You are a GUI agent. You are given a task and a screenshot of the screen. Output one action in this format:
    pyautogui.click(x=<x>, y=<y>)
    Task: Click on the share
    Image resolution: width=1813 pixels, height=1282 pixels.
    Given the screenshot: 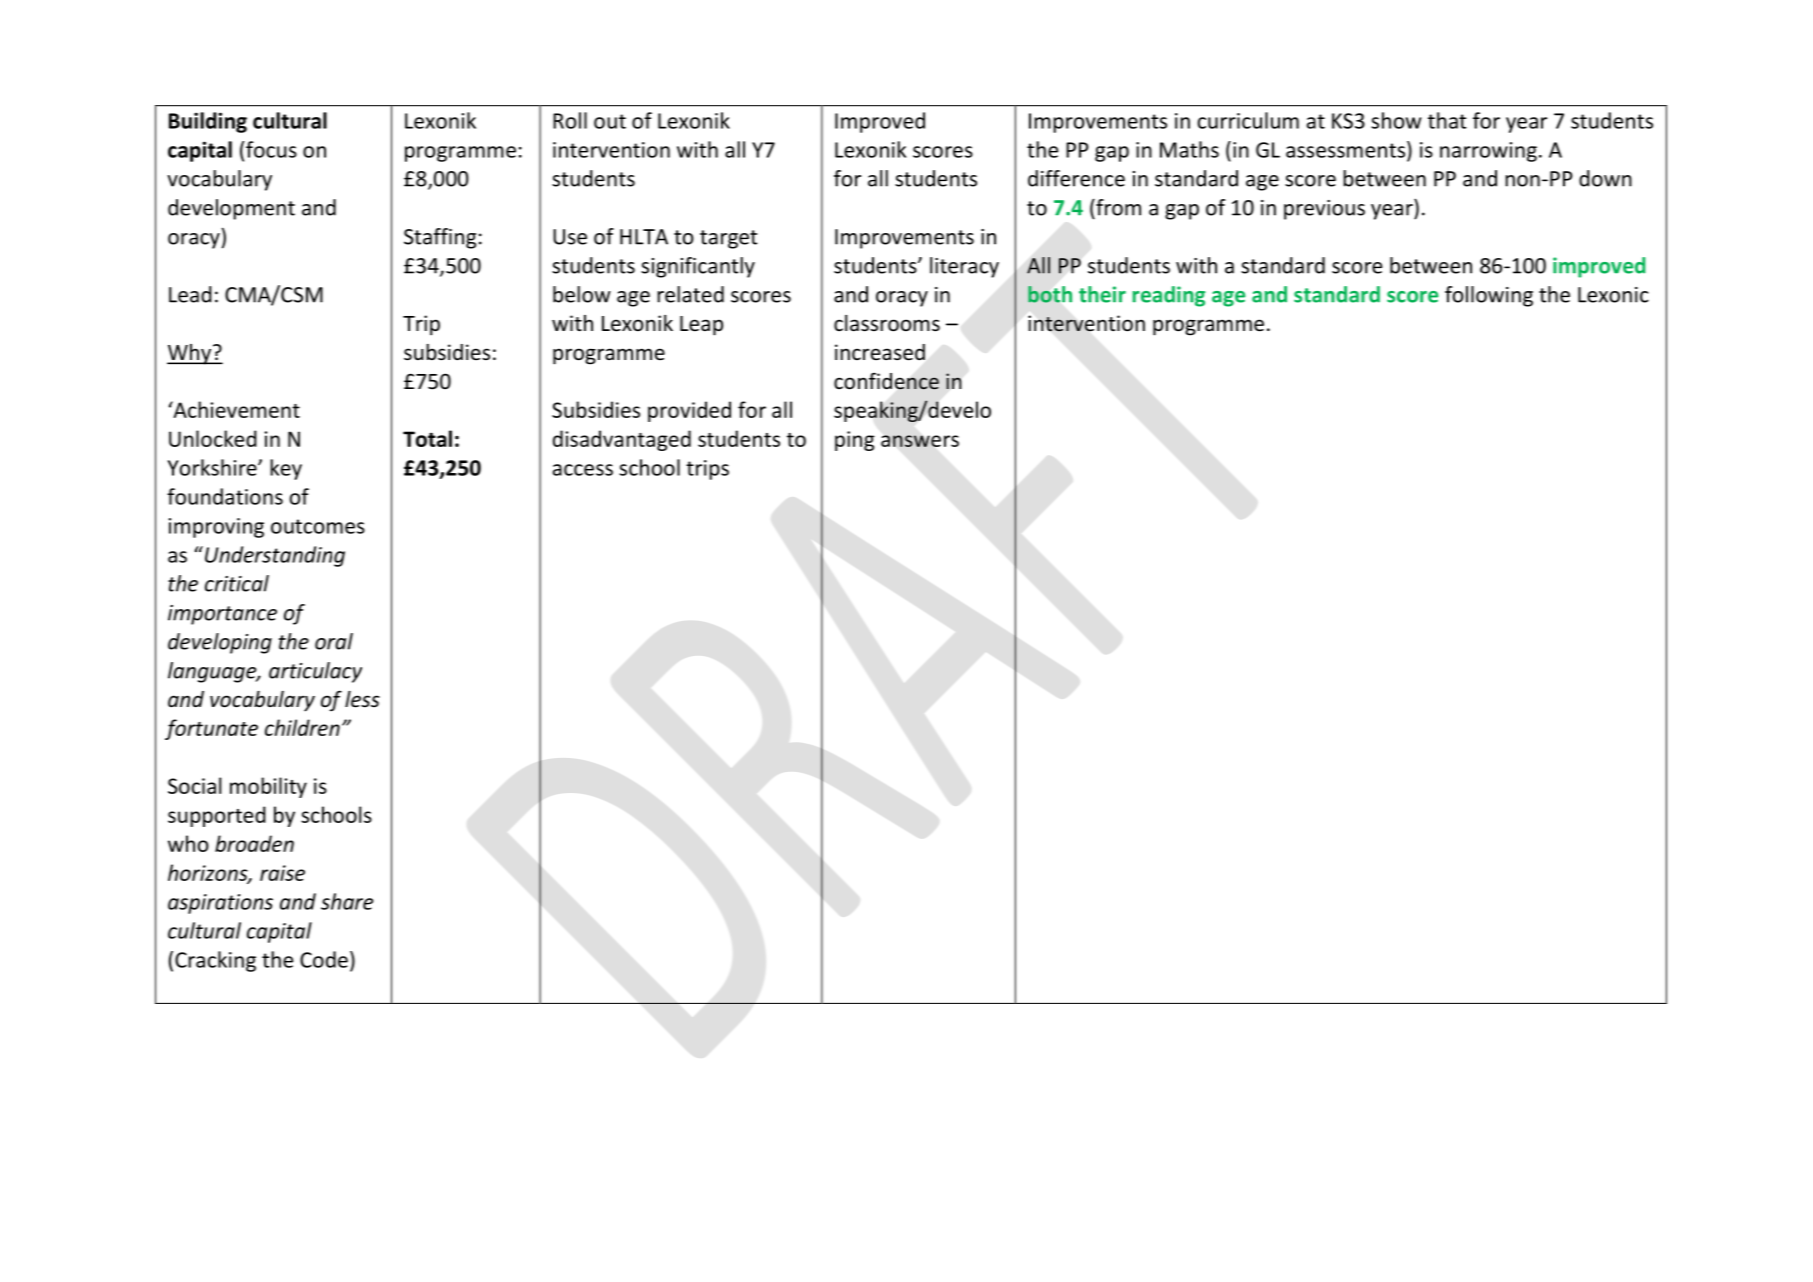 What is the action you would take?
    pyautogui.click(x=347, y=901)
